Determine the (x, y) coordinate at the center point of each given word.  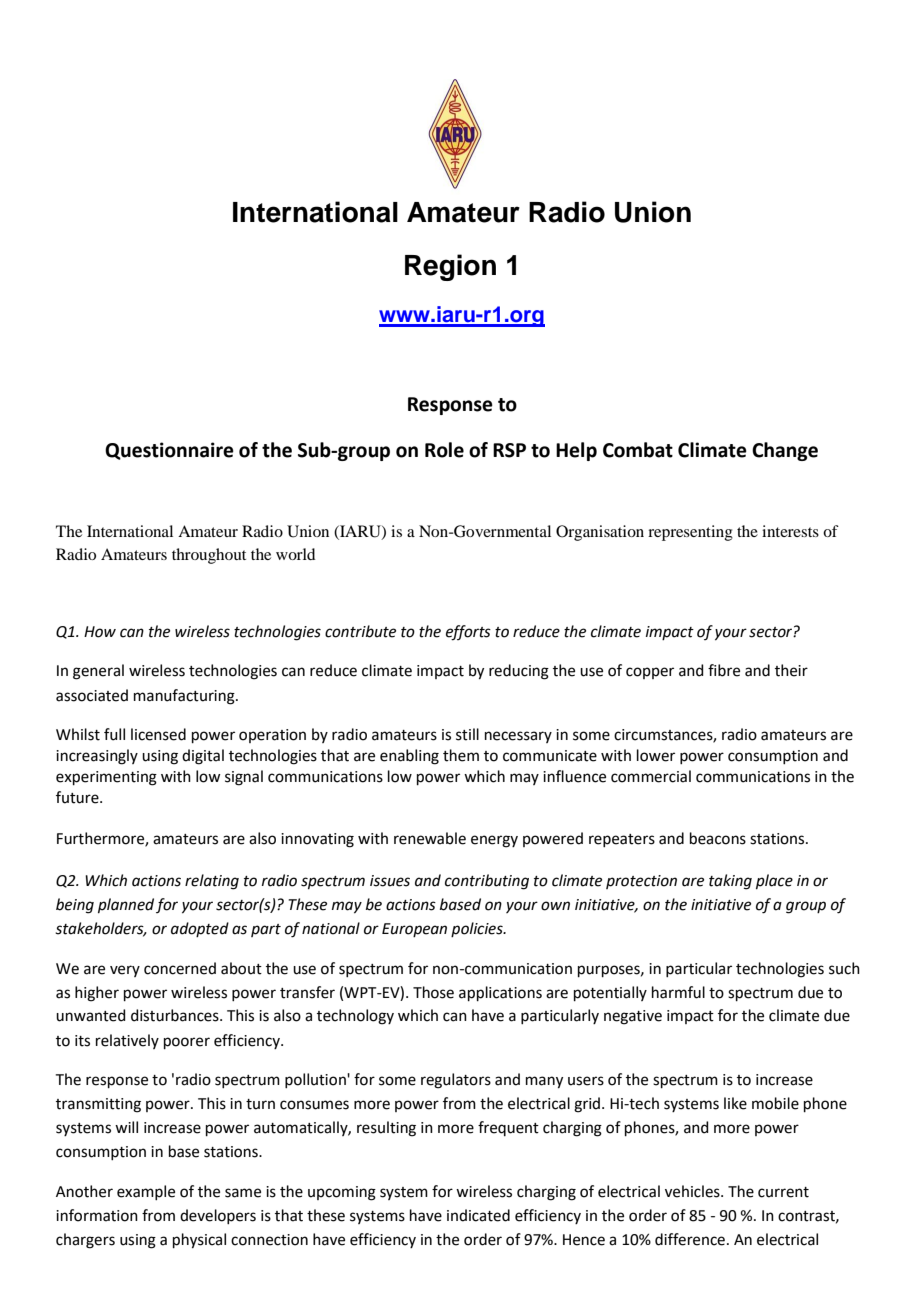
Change (785, 451)
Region (450, 267)
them (461, 755)
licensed (158, 734)
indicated (478, 1215)
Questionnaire (169, 451)
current (783, 1192)
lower (656, 755)
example (146, 1192)
